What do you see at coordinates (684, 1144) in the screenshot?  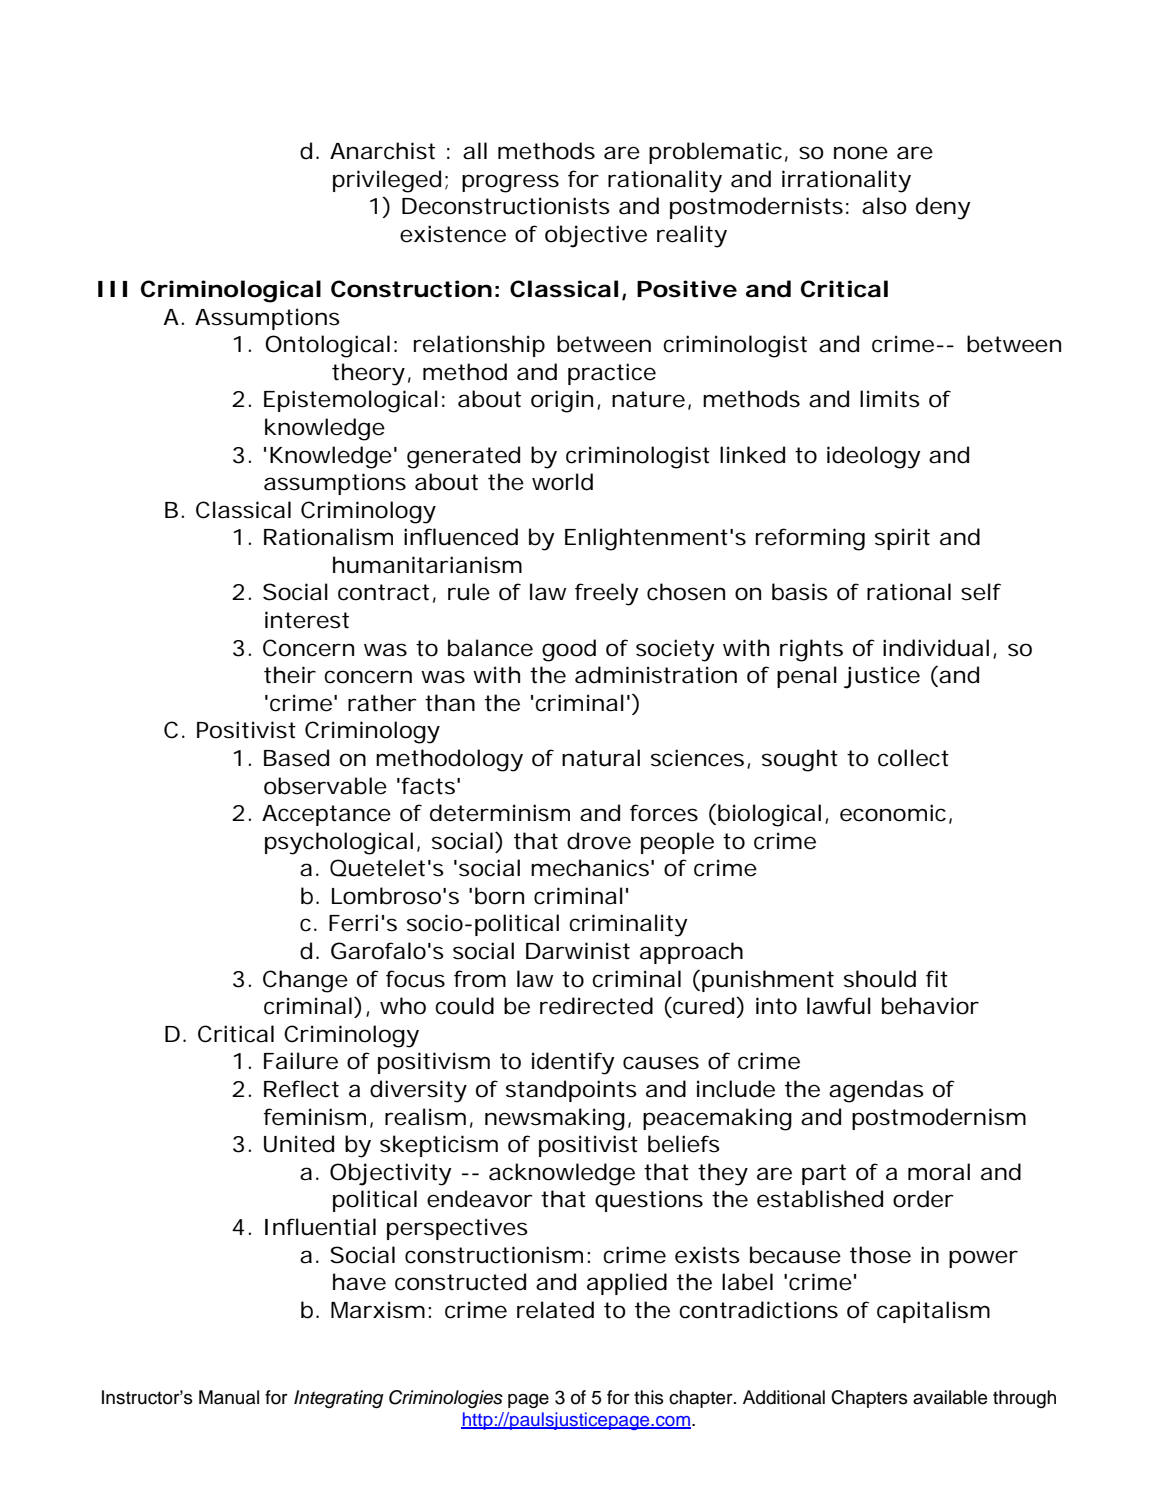 I see `beliefs` at bounding box center [684, 1144].
